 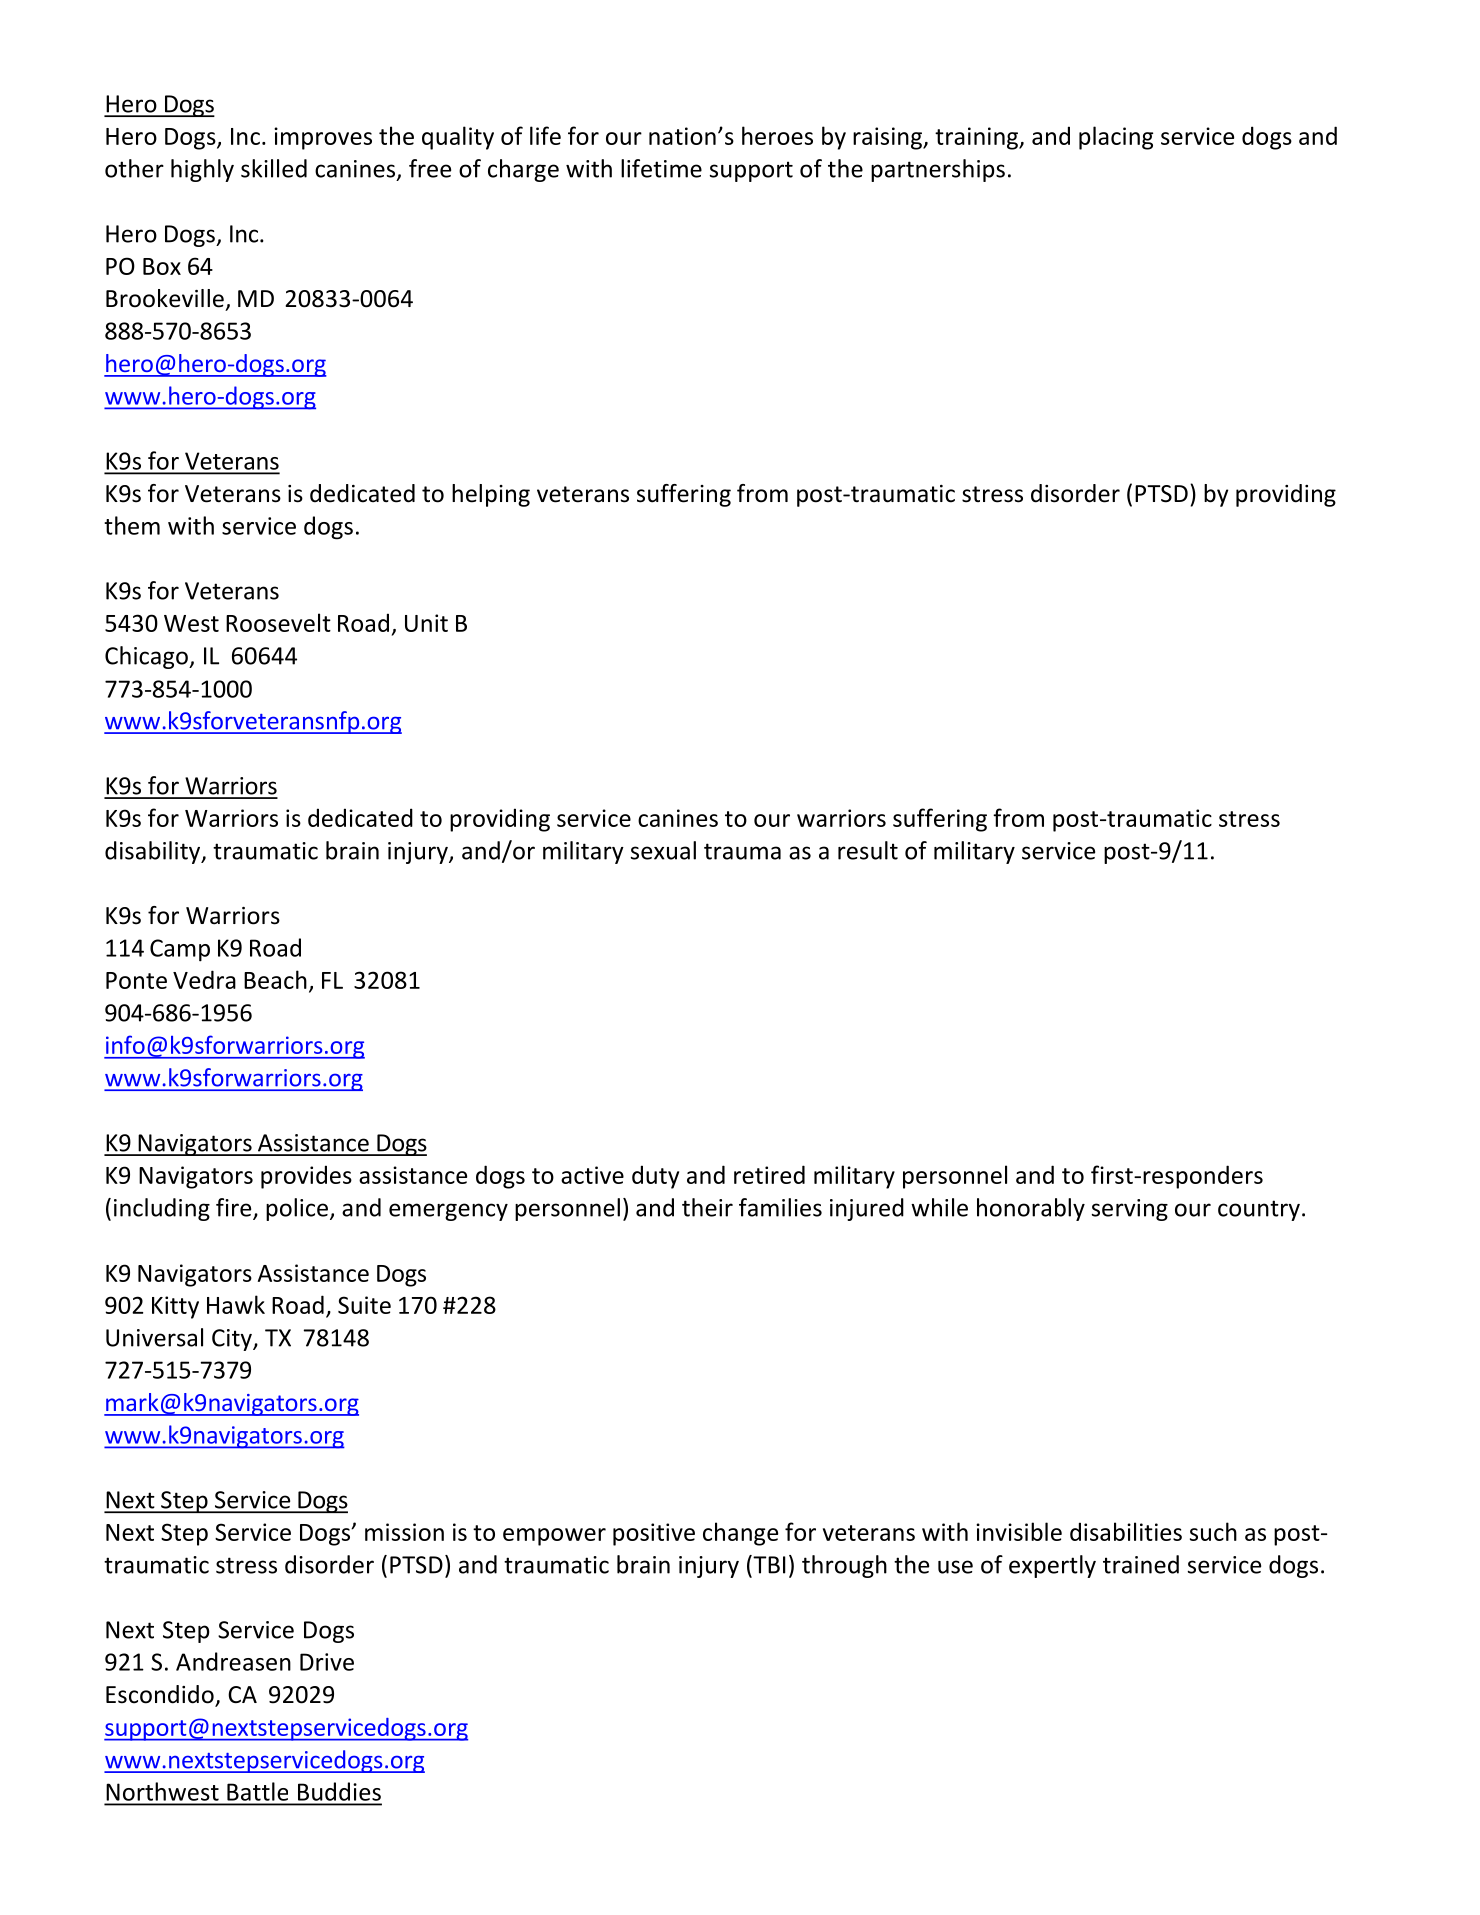 What do you see at coordinates (523, 170) in the screenshot?
I see `charge` at bounding box center [523, 170].
